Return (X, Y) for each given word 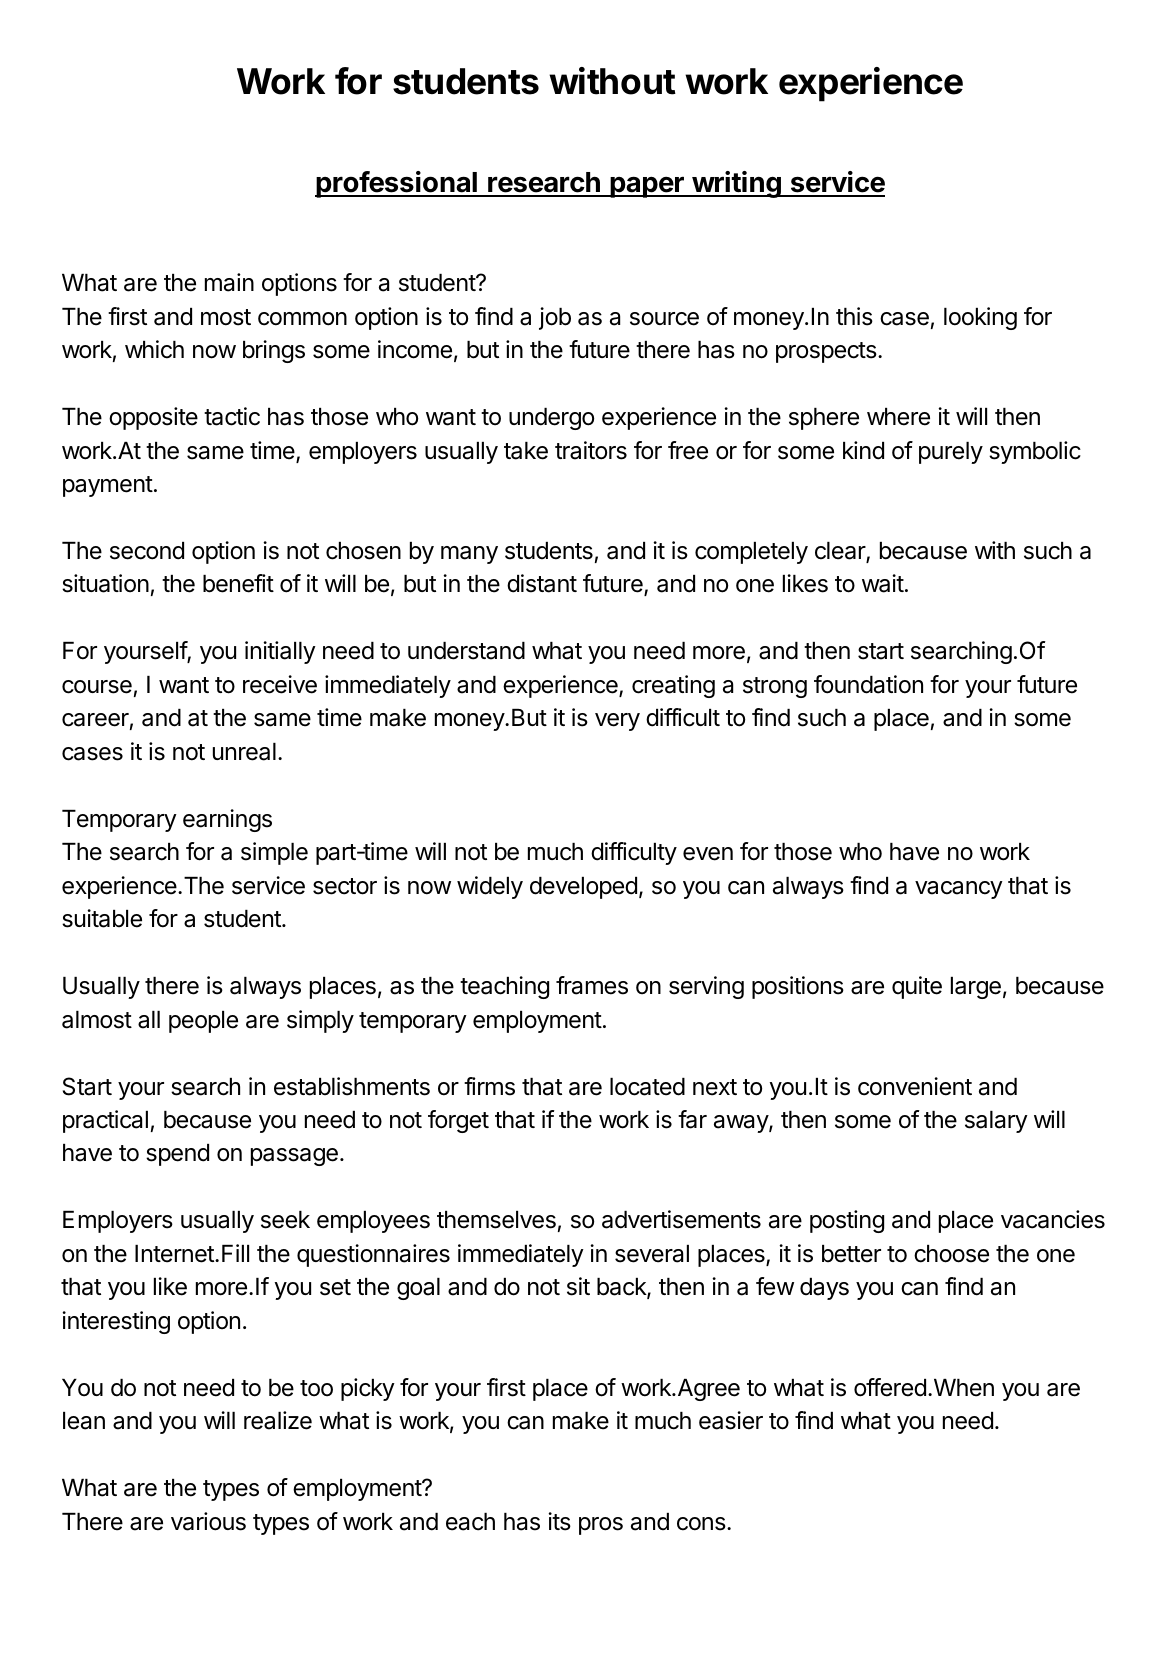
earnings (227, 820)
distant (542, 583)
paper (647, 187)
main (229, 282)
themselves (496, 1220)
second (147, 551)
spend (177, 1155)
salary (996, 1122)
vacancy (959, 890)
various (208, 1521)
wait (883, 583)
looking (980, 318)
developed (583, 888)
